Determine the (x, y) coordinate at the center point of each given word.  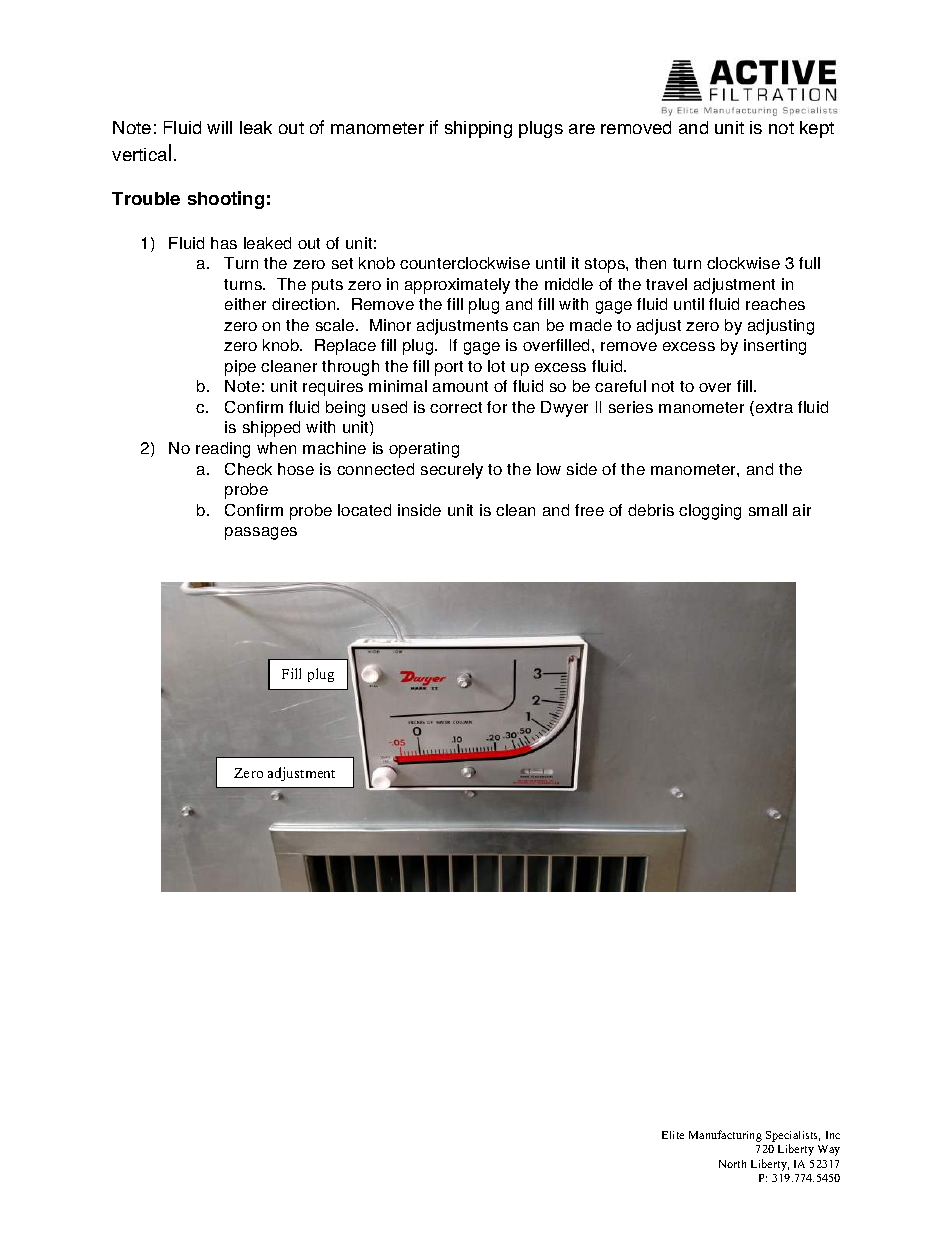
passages (261, 533)
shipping (478, 129)
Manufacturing (725, 1136)
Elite (673, 1135)
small (768, 510)
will (219, 127)
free (589, 510)
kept (817, 129)
